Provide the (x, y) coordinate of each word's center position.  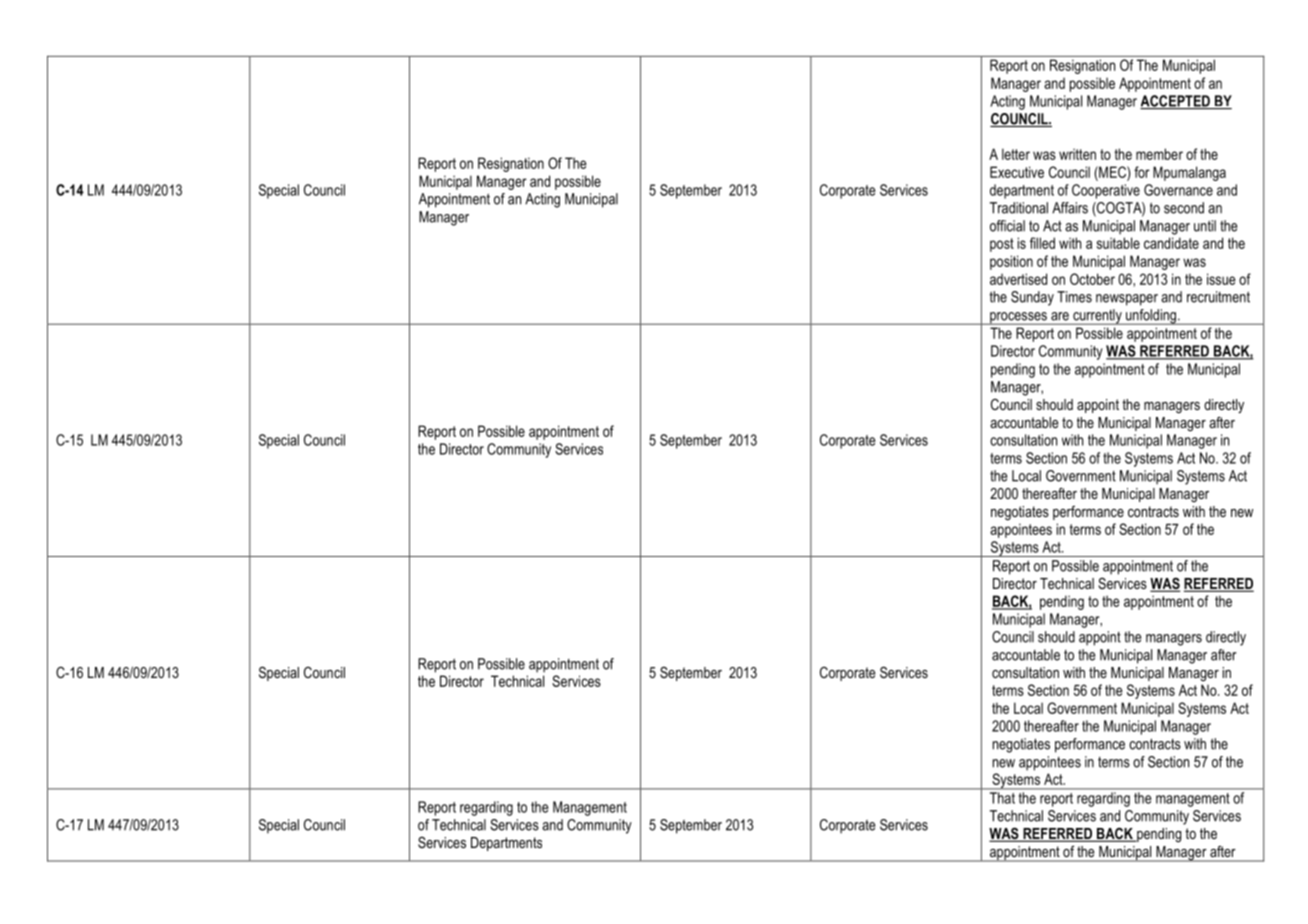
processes (1018, 318)
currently (1097, 317)
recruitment (1218, 297)
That (1002, 798)
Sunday (1032, 298)
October (1092, 279)
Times (1074, 297)
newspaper (1127, 300)
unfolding (1151, 317)
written (1077, 154)
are (1060, 316)
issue (1221, 279)
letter (1016, 154)
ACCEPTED (1176, 102)
